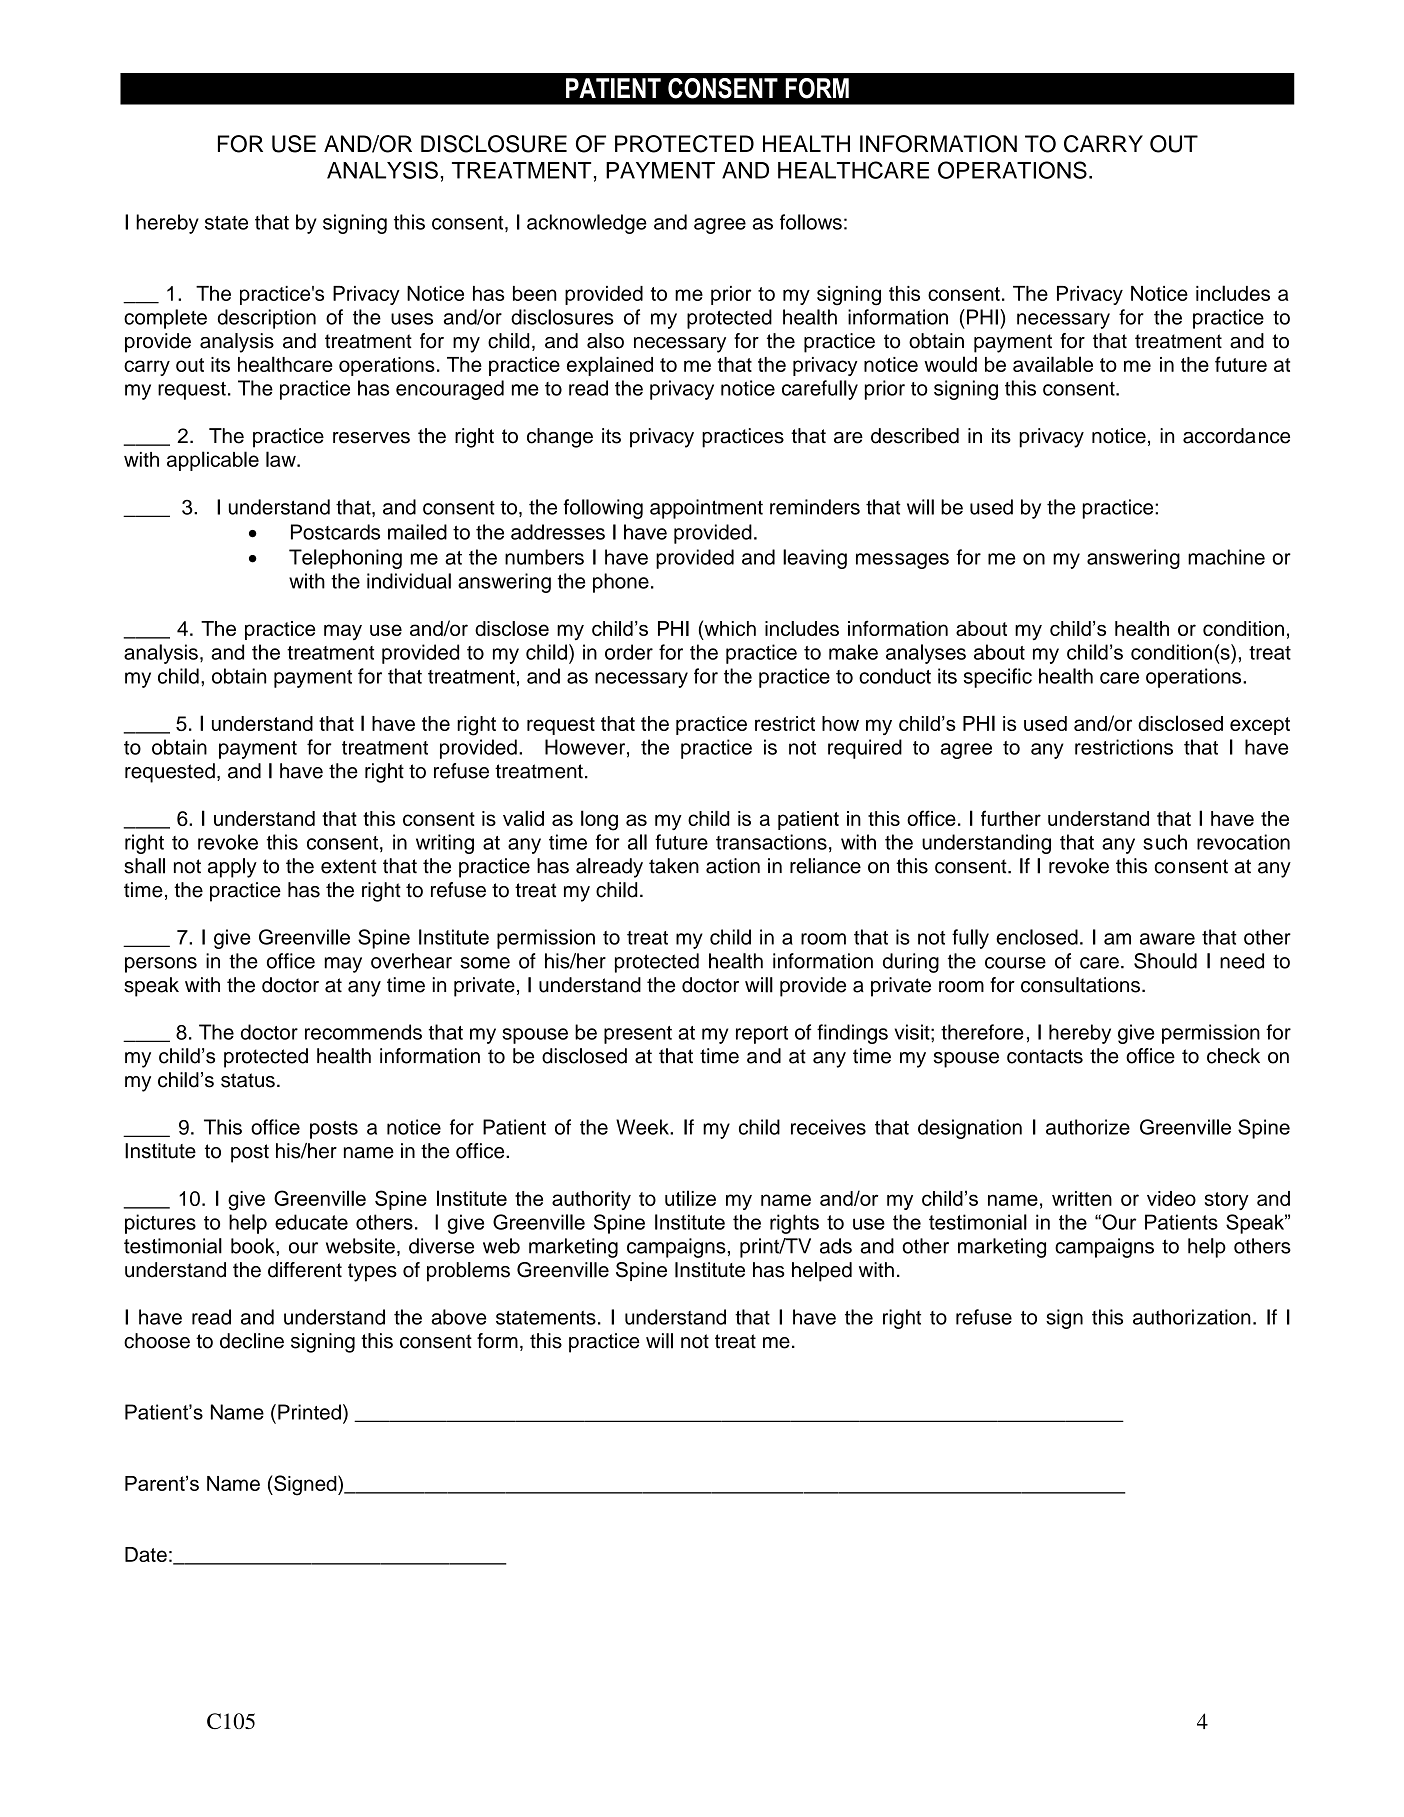  I want to click on apply, so click(232, 868).
